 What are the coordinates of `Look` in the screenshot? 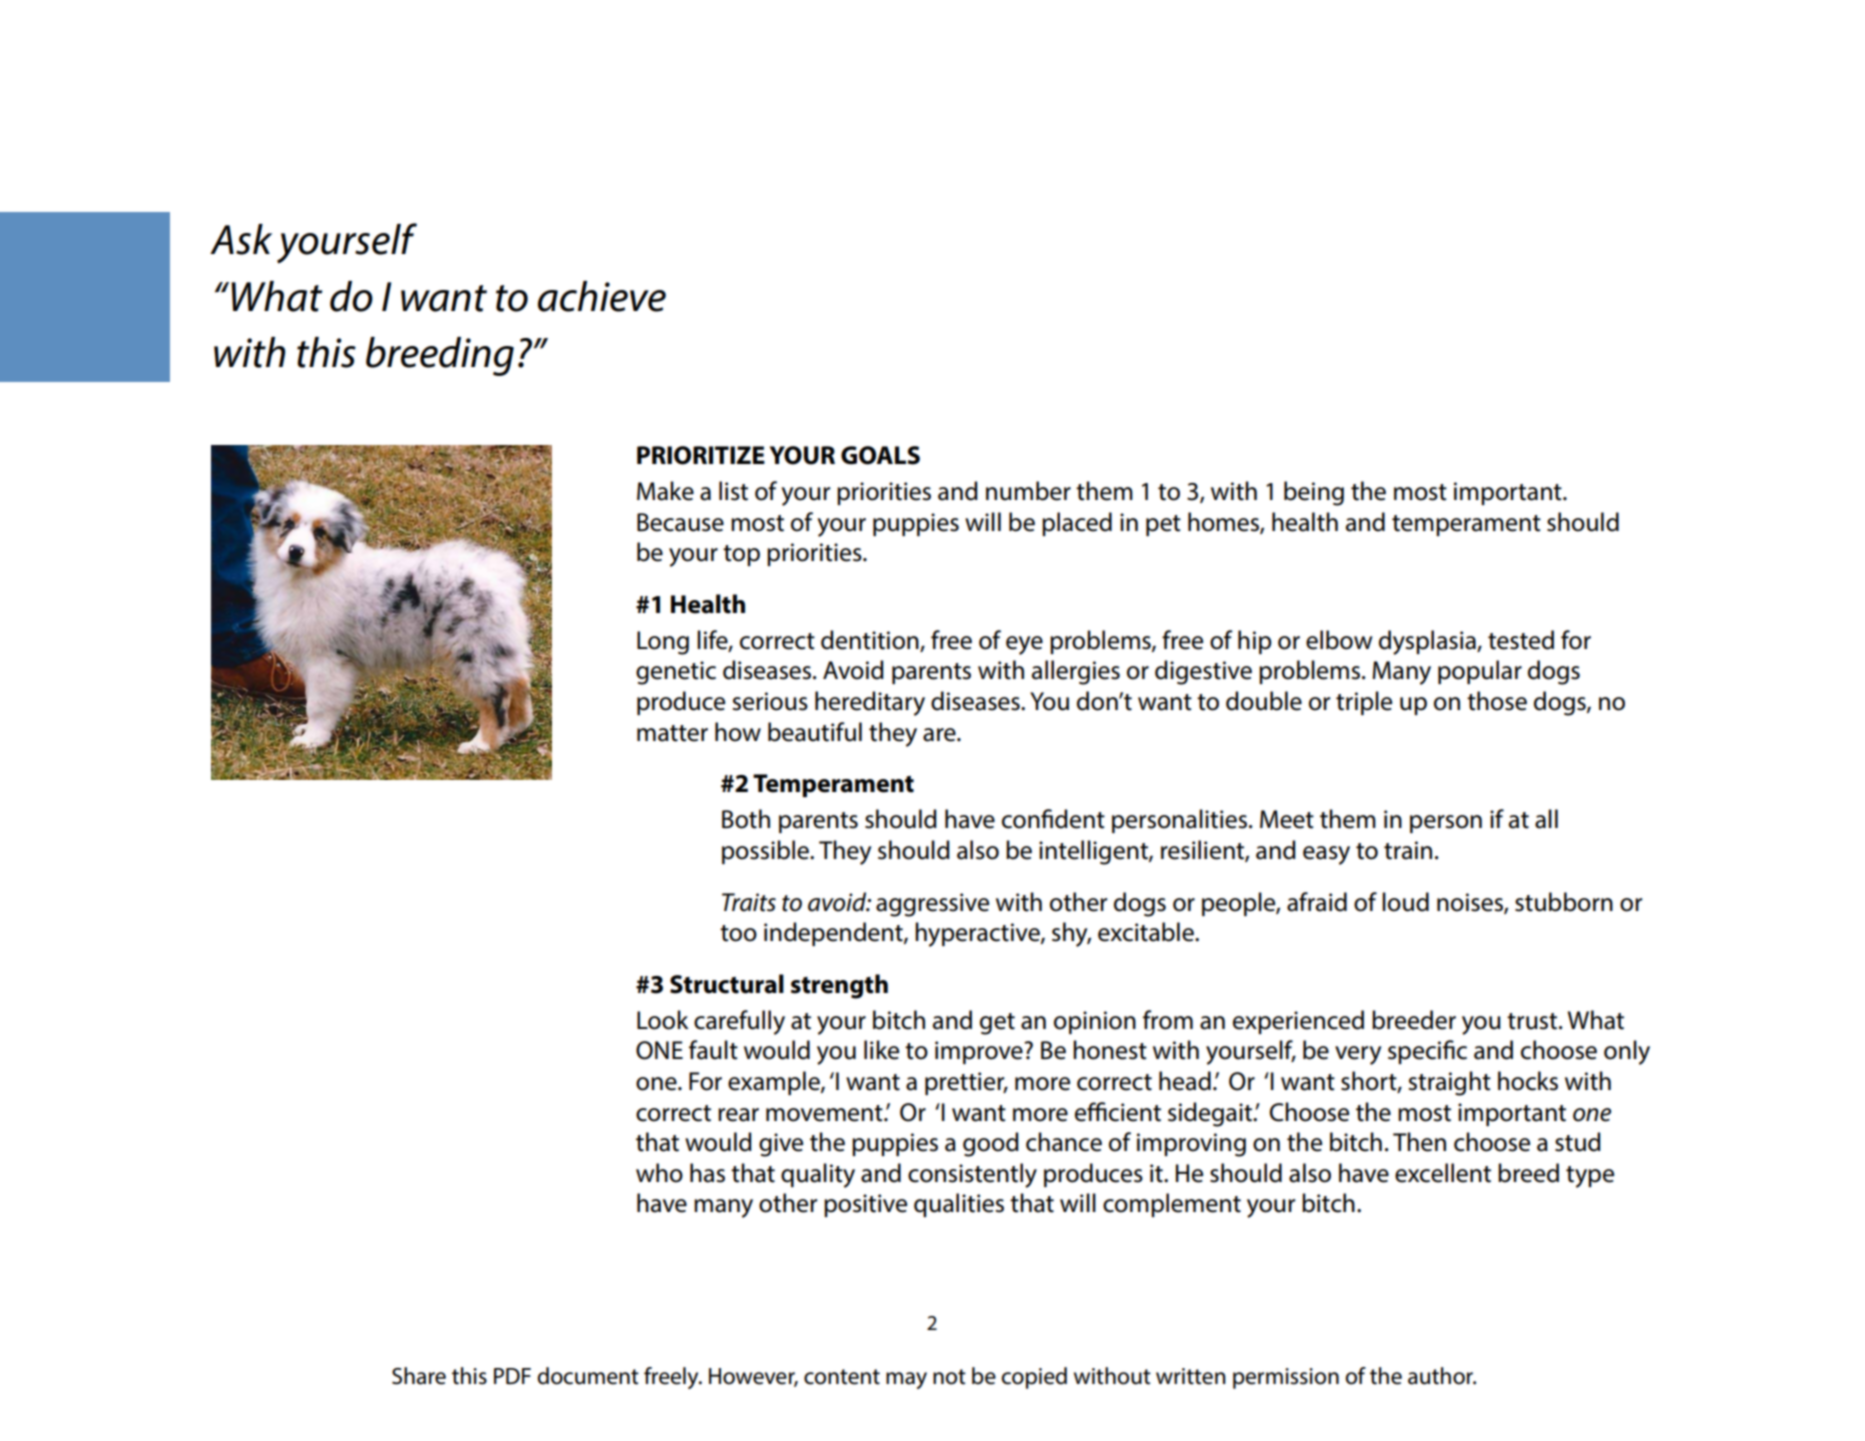 It's located at (663, 1020).
